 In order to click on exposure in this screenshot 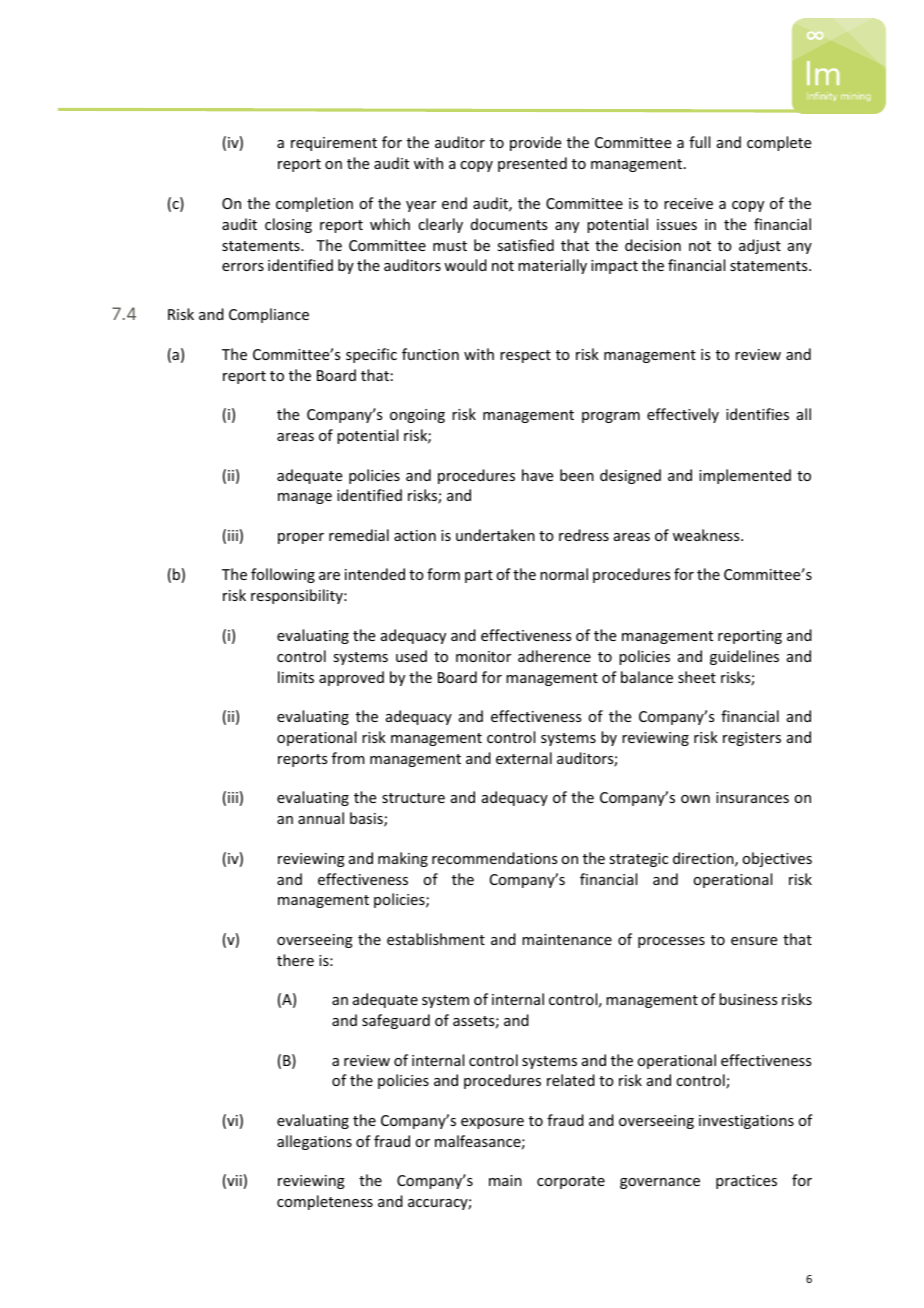, I will do `click(492, 1123)`.
